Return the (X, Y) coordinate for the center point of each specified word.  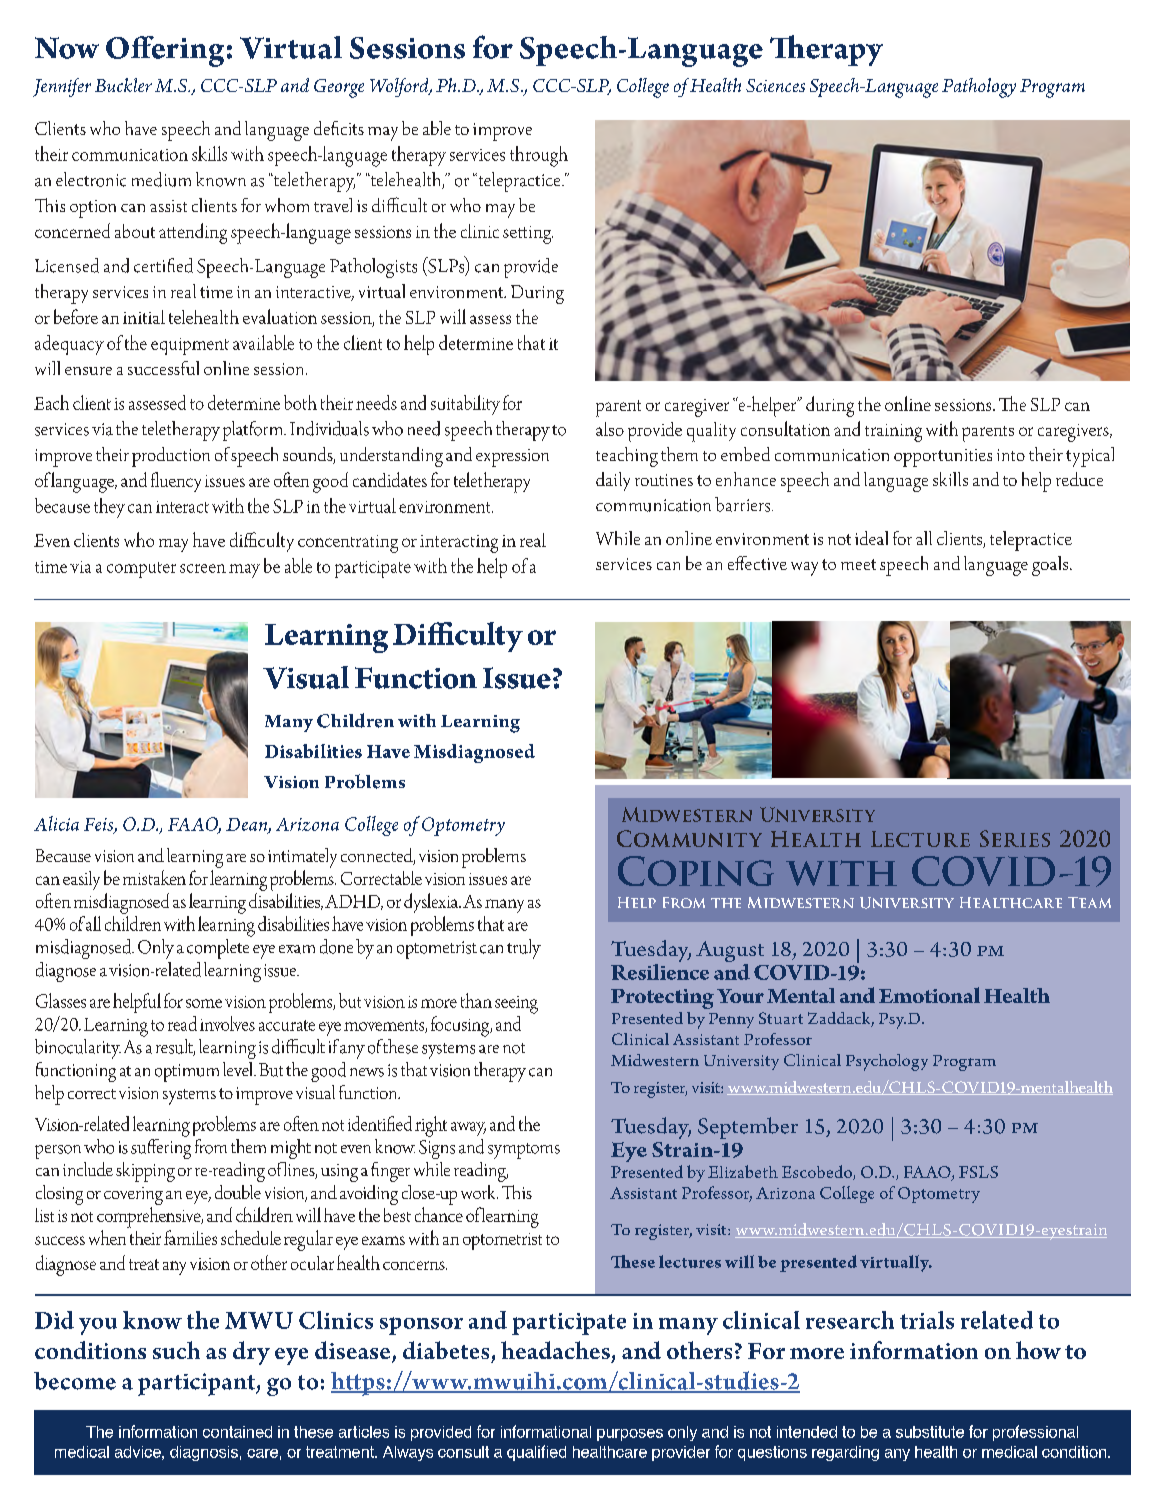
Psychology (887, 1062)
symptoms (524, 1151)
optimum (187, 1073)
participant (197, 1384)
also (610, 429)
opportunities (943, 458)
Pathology (979, 88)
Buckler (123, 85)
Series (1015, 838)
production (171, 457)
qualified (536, 1453)
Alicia (56, 823)
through (539, 156)
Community (689, 838)
